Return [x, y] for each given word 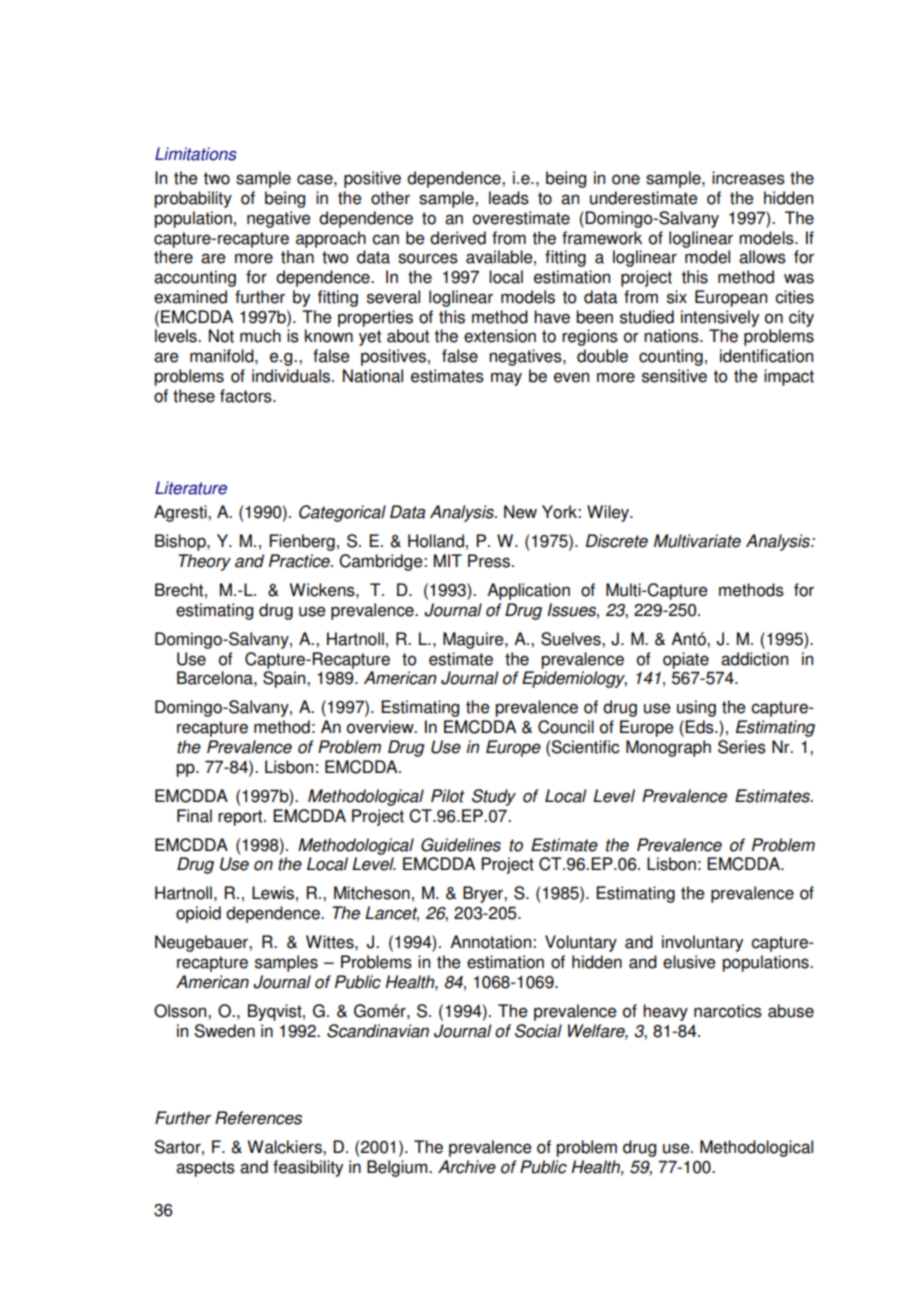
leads [509, 198]
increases [748, 178]
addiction [754, 659]
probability [193, 199]
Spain [285, 679]
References [258, 1118]
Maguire [474, 640]
